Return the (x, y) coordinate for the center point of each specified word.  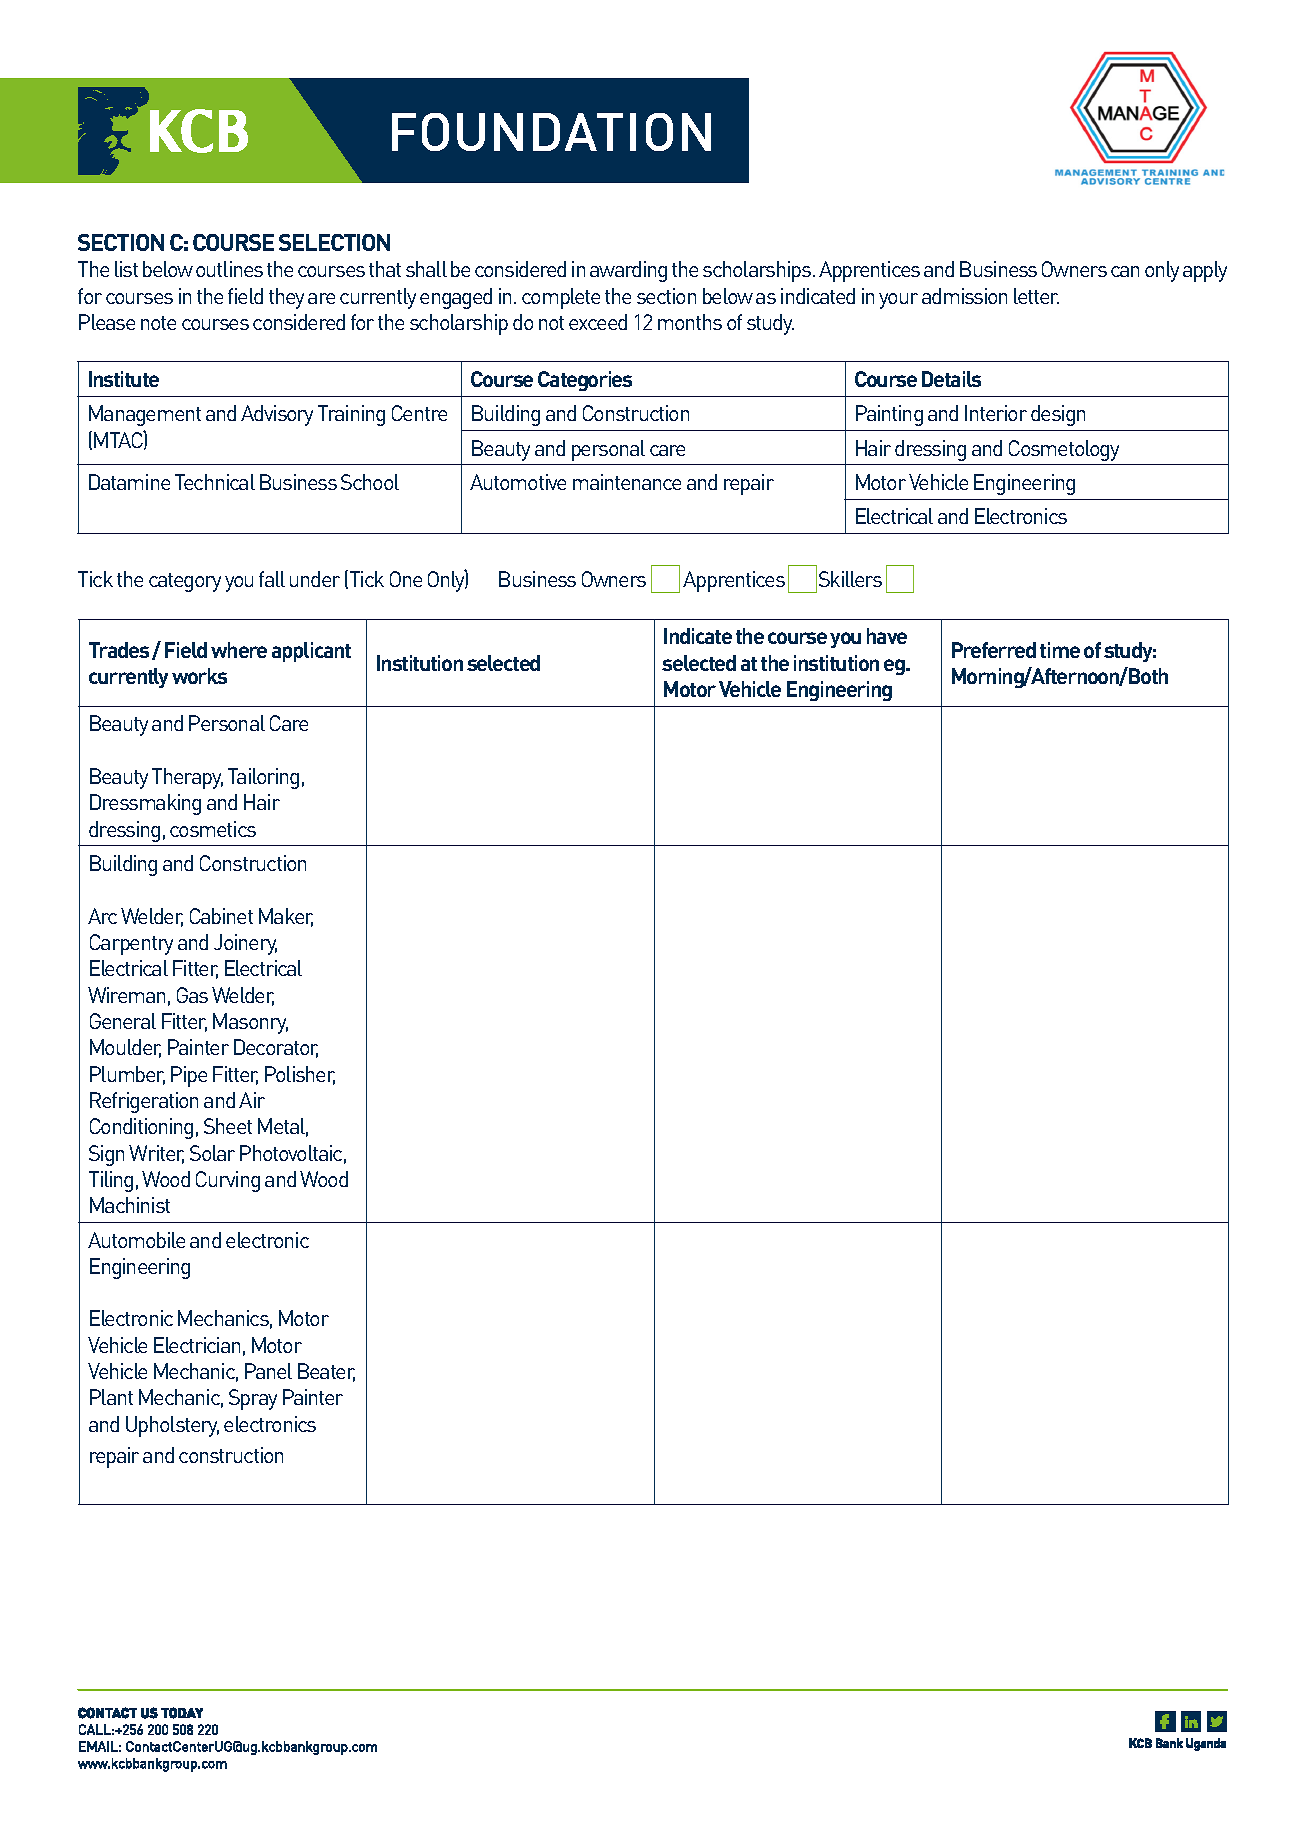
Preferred (994, 650)
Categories (585, 381)
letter (1036, 296)
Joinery (245, 944)
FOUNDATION (551, 132)
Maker (286, 917)
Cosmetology (1064, 450)
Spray (253, 1399)
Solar (212, 1153)
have (887, 636)
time (1060, 650)
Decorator (276, 1048)
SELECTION (334, 242)
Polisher (300, 1075)
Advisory (277, 415)
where (239, 650)
